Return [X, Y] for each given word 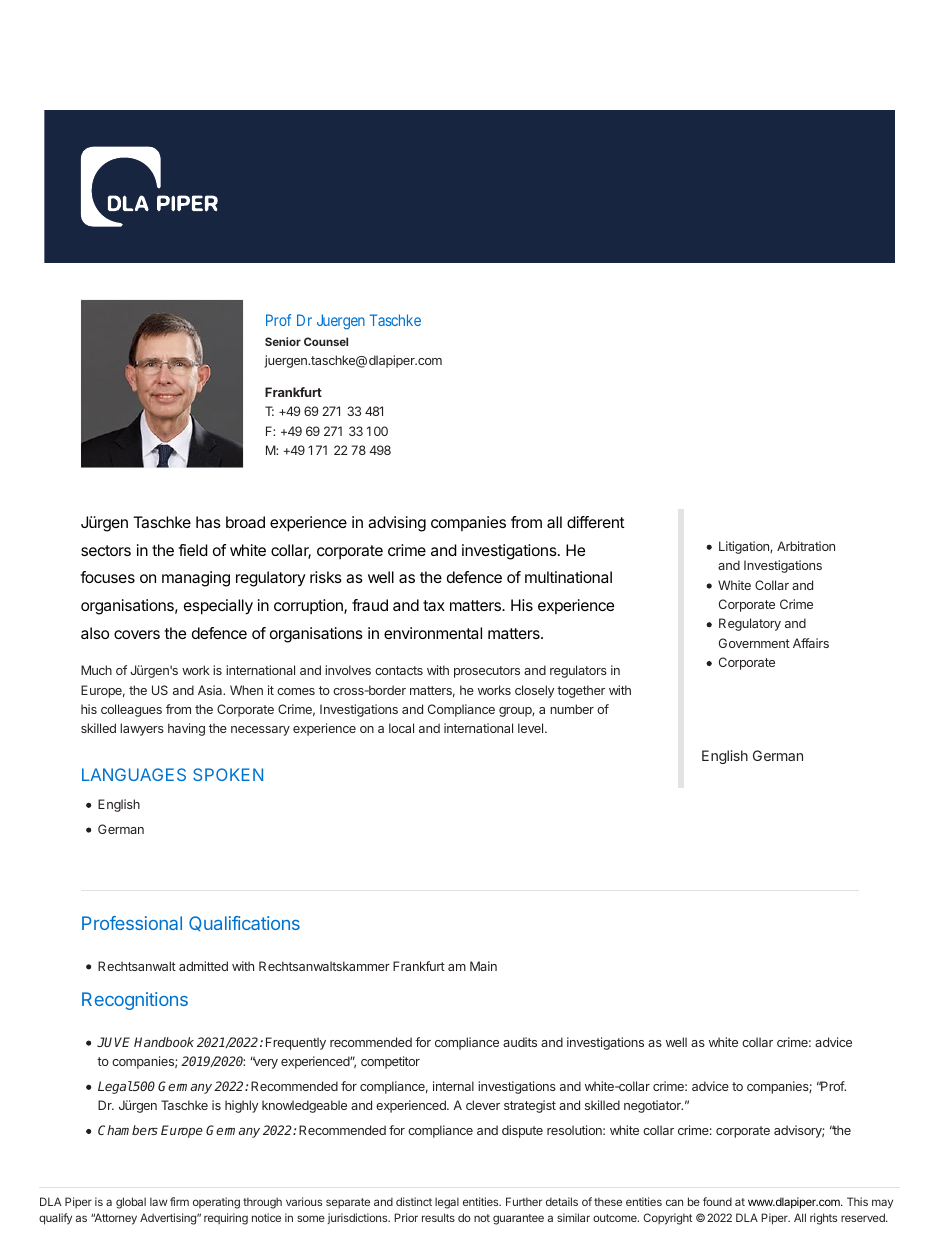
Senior [283, 341]
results [438, 1217]
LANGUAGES [134, 774]
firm [179, 1201]
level [532, 728]
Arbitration [806, 546]
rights [823, 1219]
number [572, 709]
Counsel [326, 341]
